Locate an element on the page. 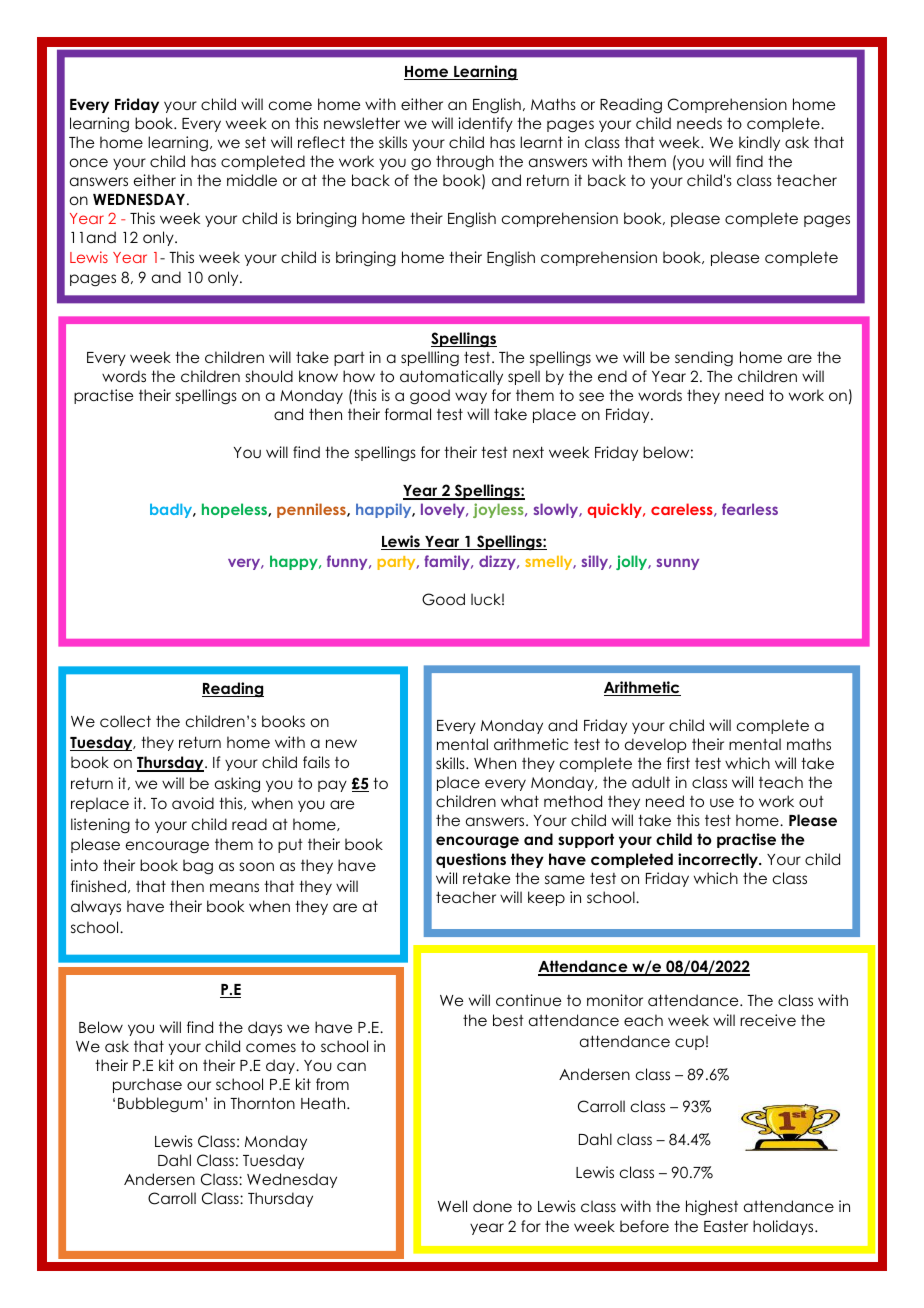  formal is located at coordinates (408, 414).
